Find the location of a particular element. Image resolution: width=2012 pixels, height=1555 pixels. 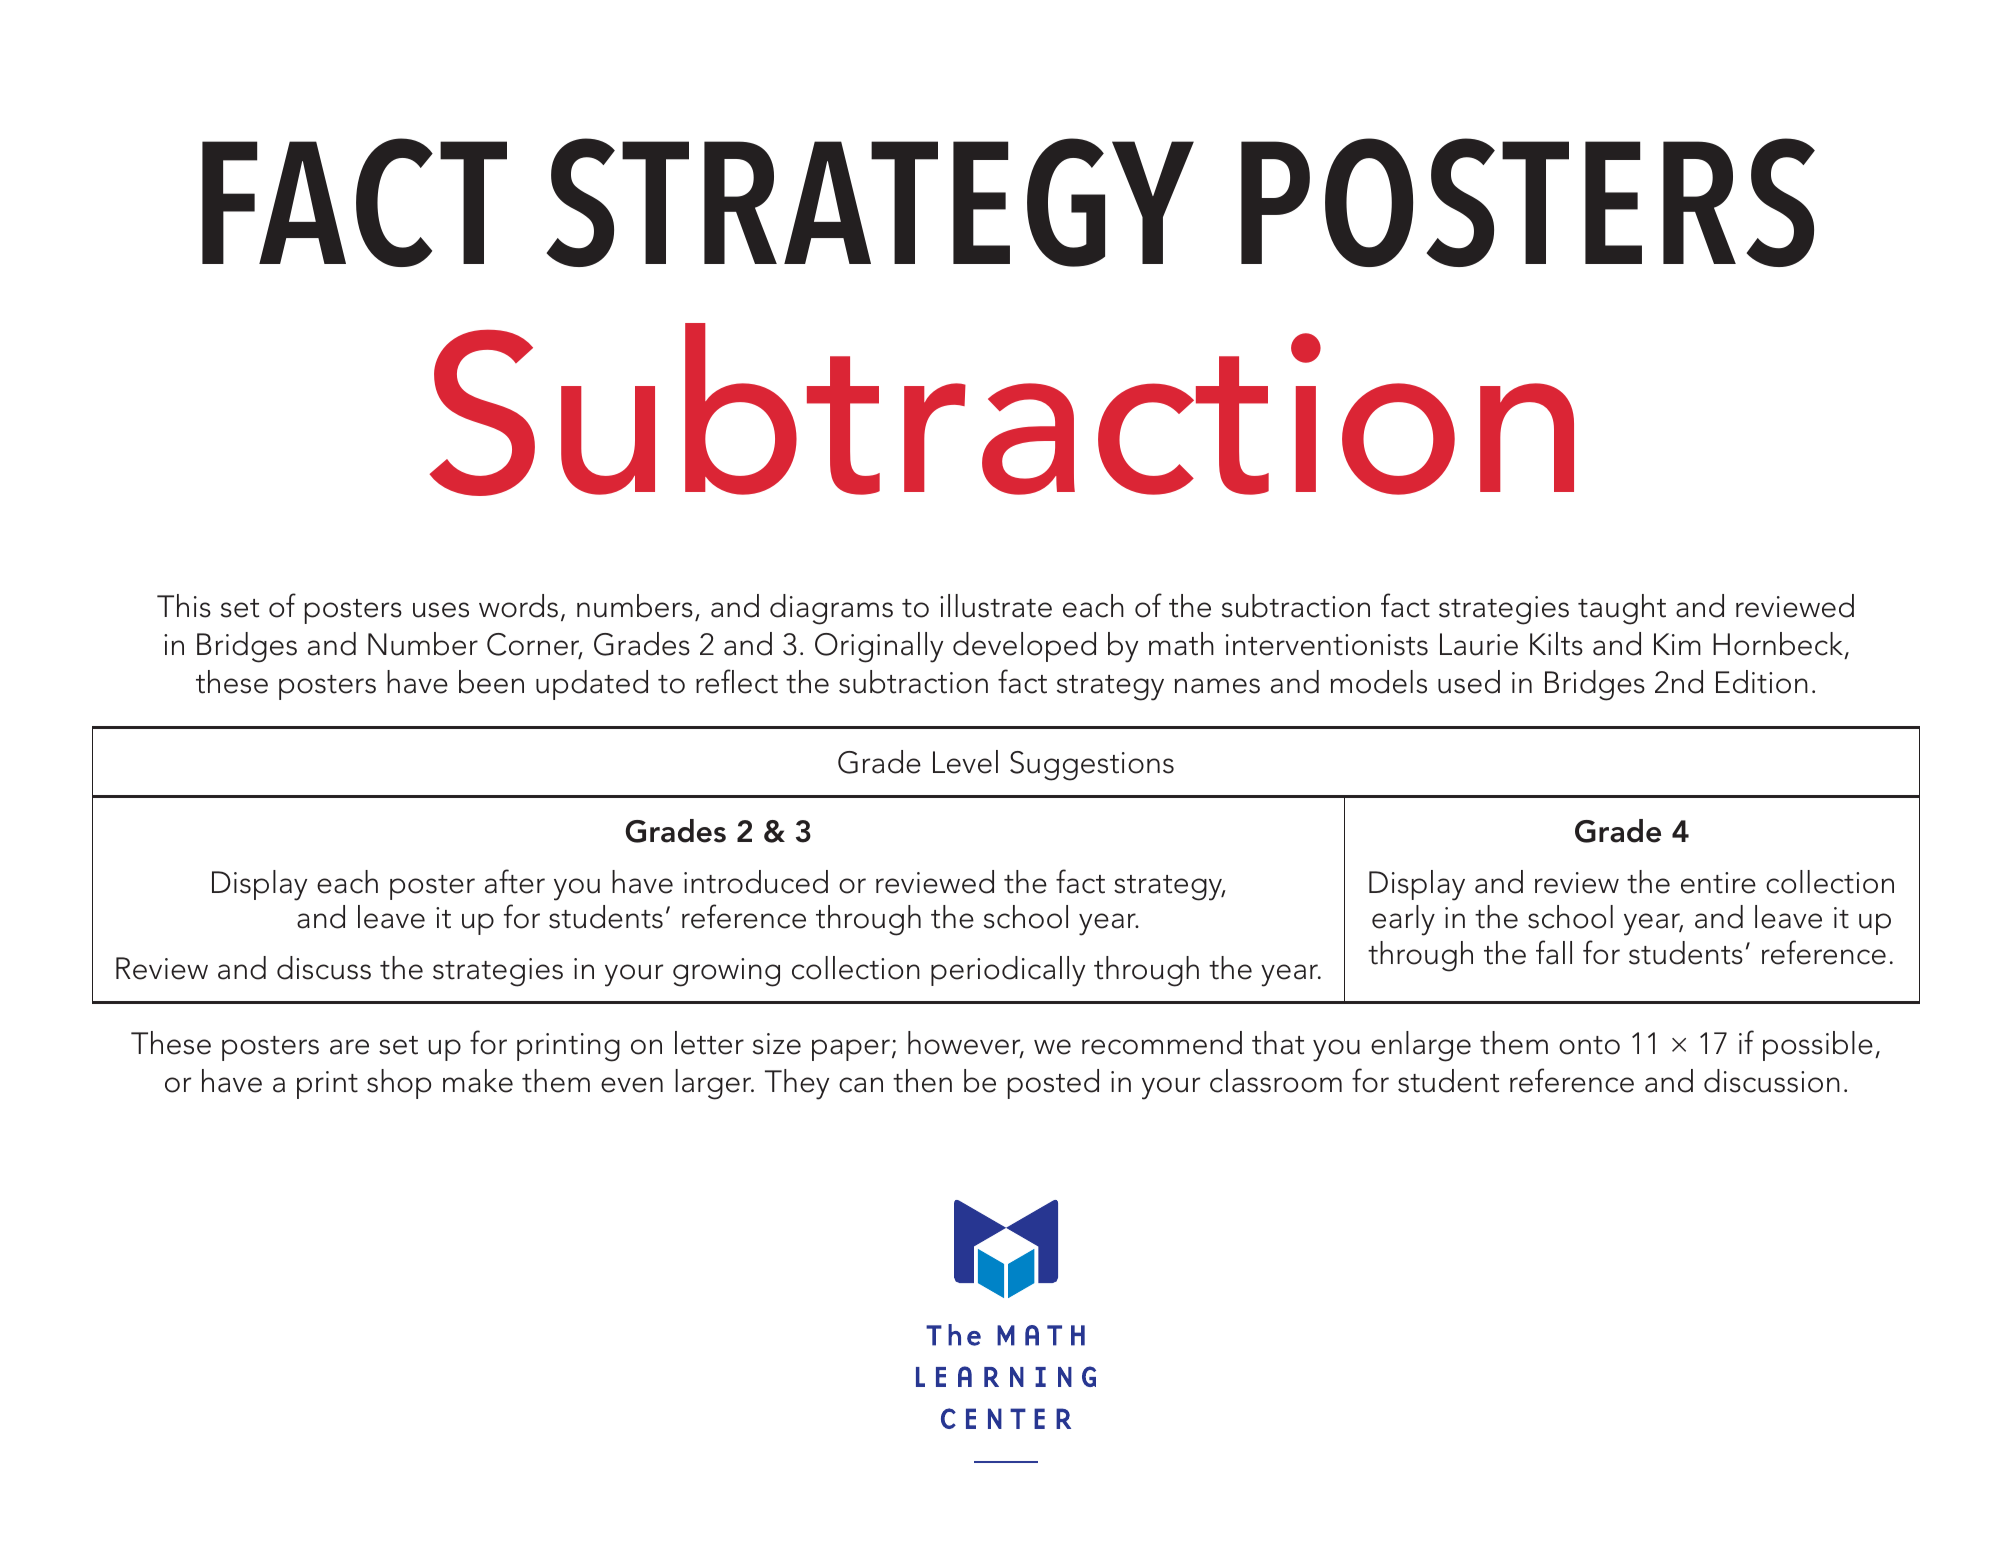

entire is located at coordinates (1718, 883).
